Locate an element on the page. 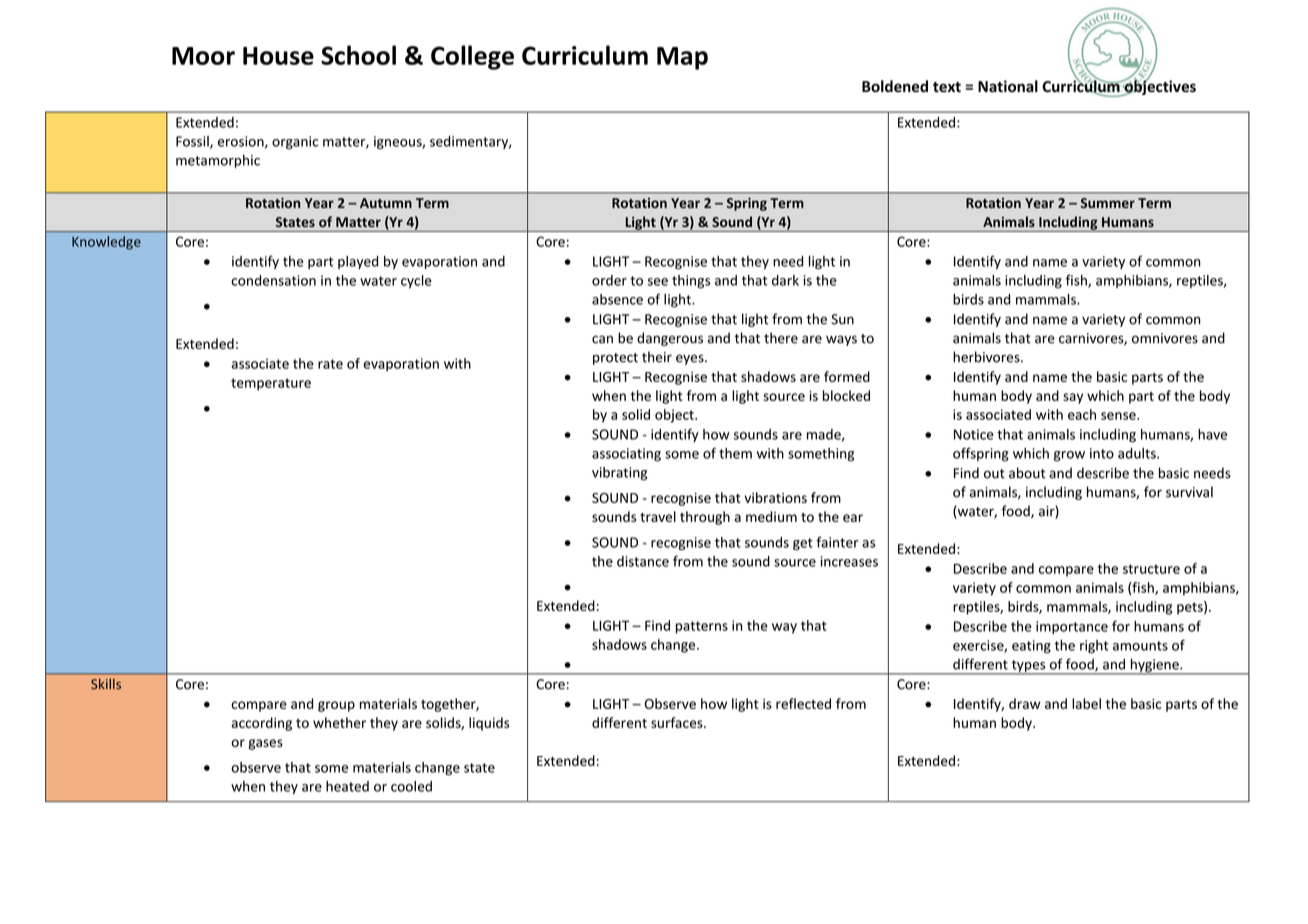 The height and width of the document is (924, 1308). gases is located at coordinates (265, 744).
